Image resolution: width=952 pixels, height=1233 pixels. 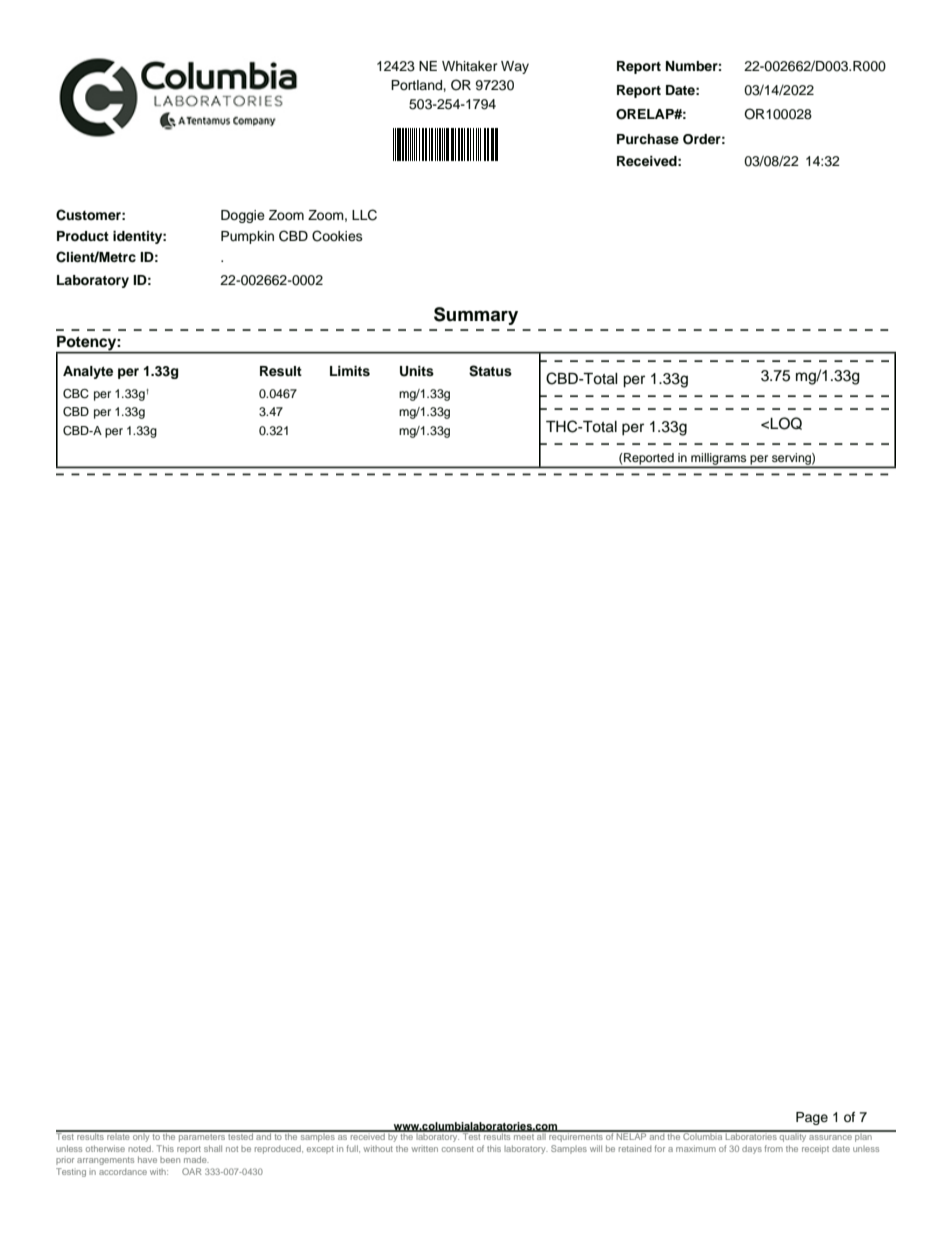 What do you see at coordinates (470, 66) in the screenshot?
I see `Whitaker` at bounding box center [470, 66].
